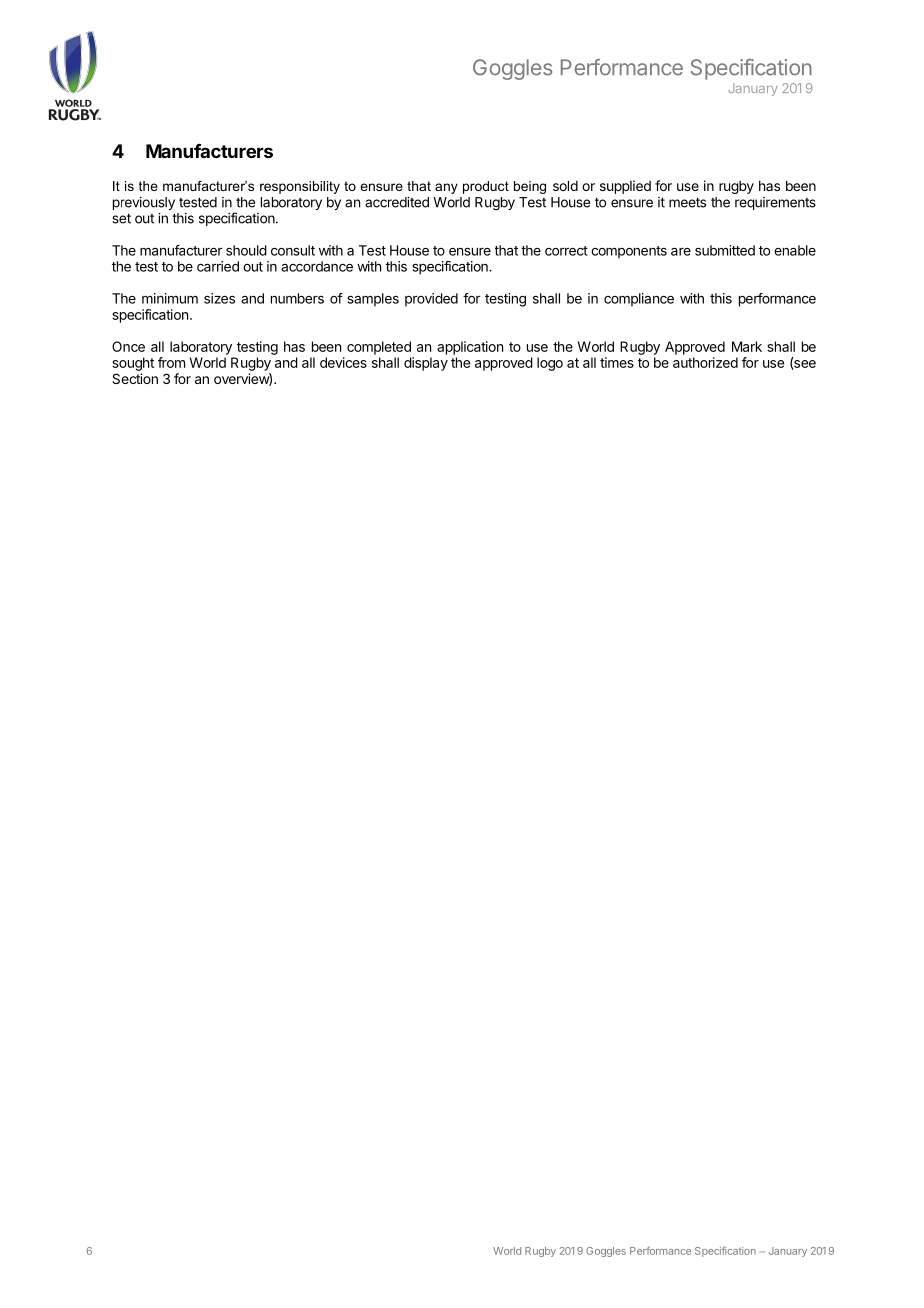 Image resolution: width=924 pixels, height=1308 pixels. I want to click on from, so click(171, 362).
